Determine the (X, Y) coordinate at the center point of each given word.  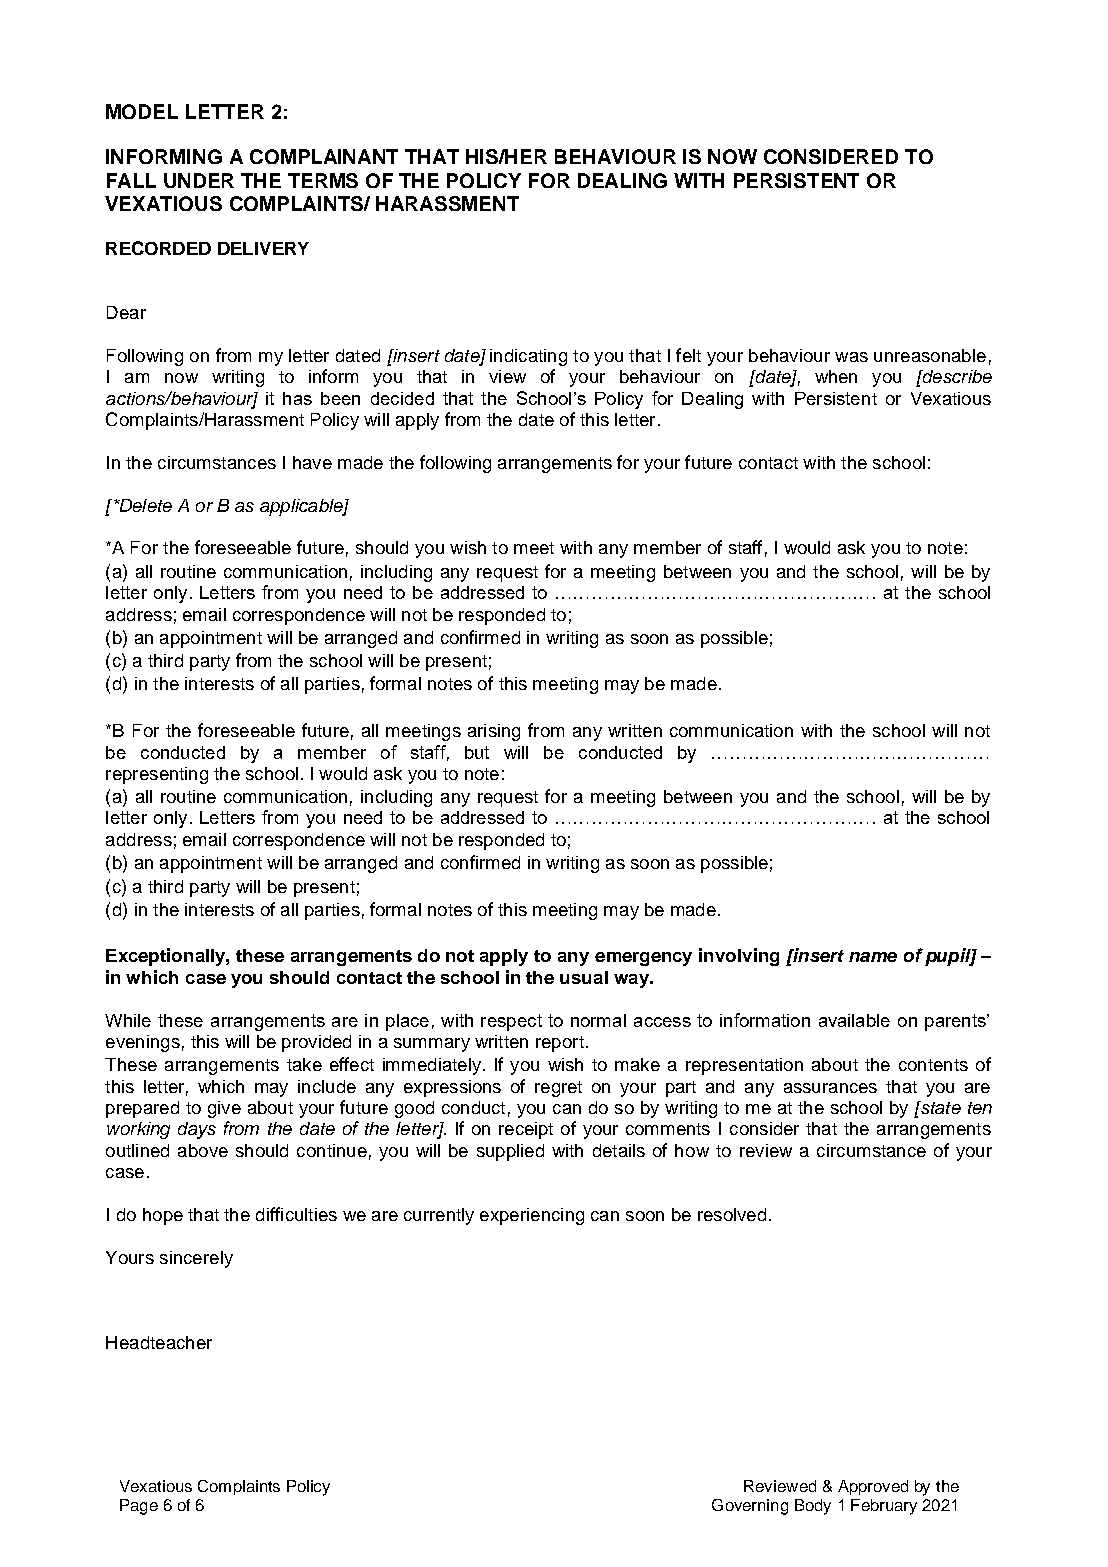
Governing (750, 1507)
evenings (143, 1043)
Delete (144, 505)
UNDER (199, 180)
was (851, 357)
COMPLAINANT (324, 156)
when (836, 376)
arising (494, 732)
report (560, 1044)
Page (139, 1507)
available (854, 1020)
